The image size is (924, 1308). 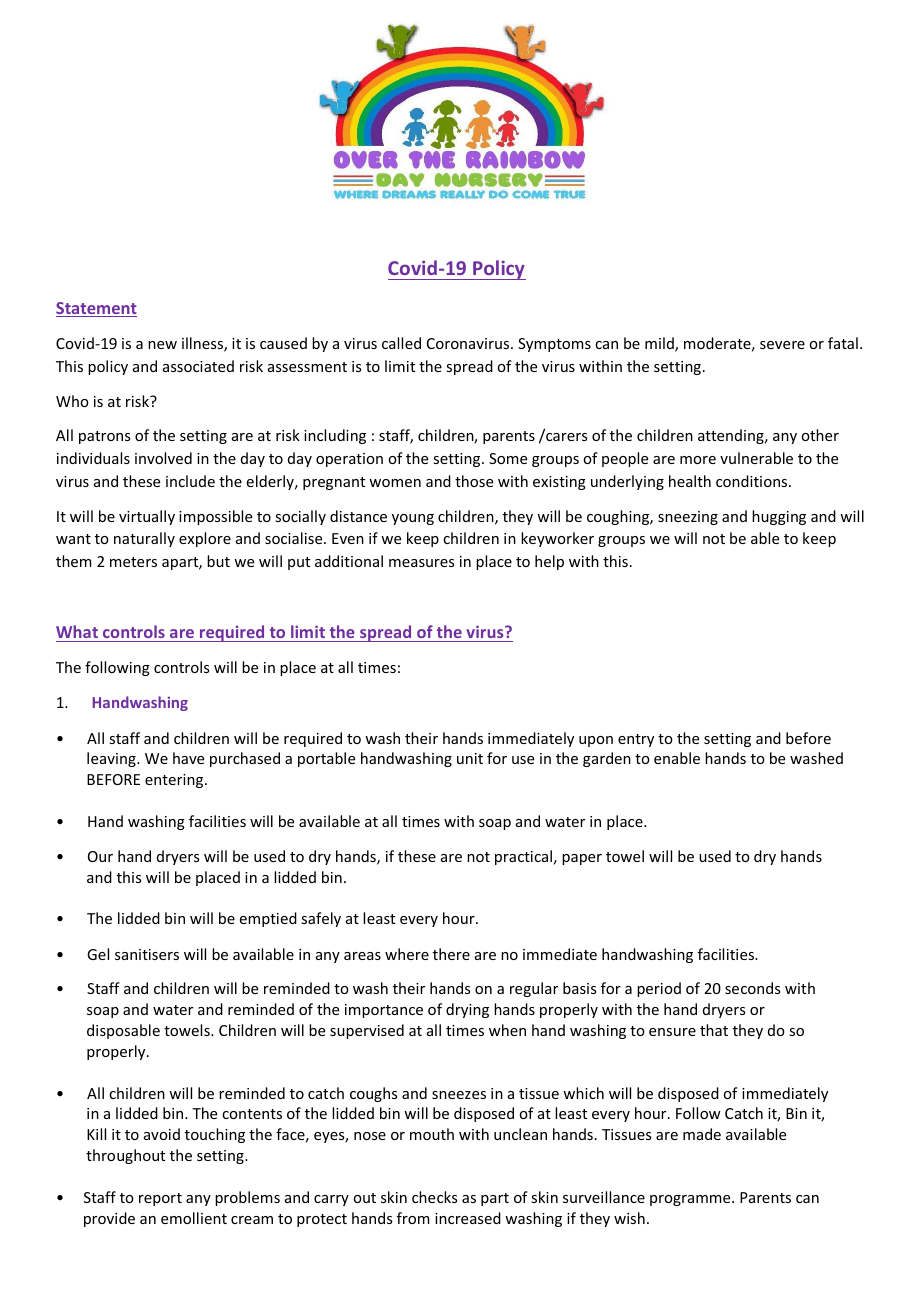 I want to click on severe, so click(x=782, y=345).
